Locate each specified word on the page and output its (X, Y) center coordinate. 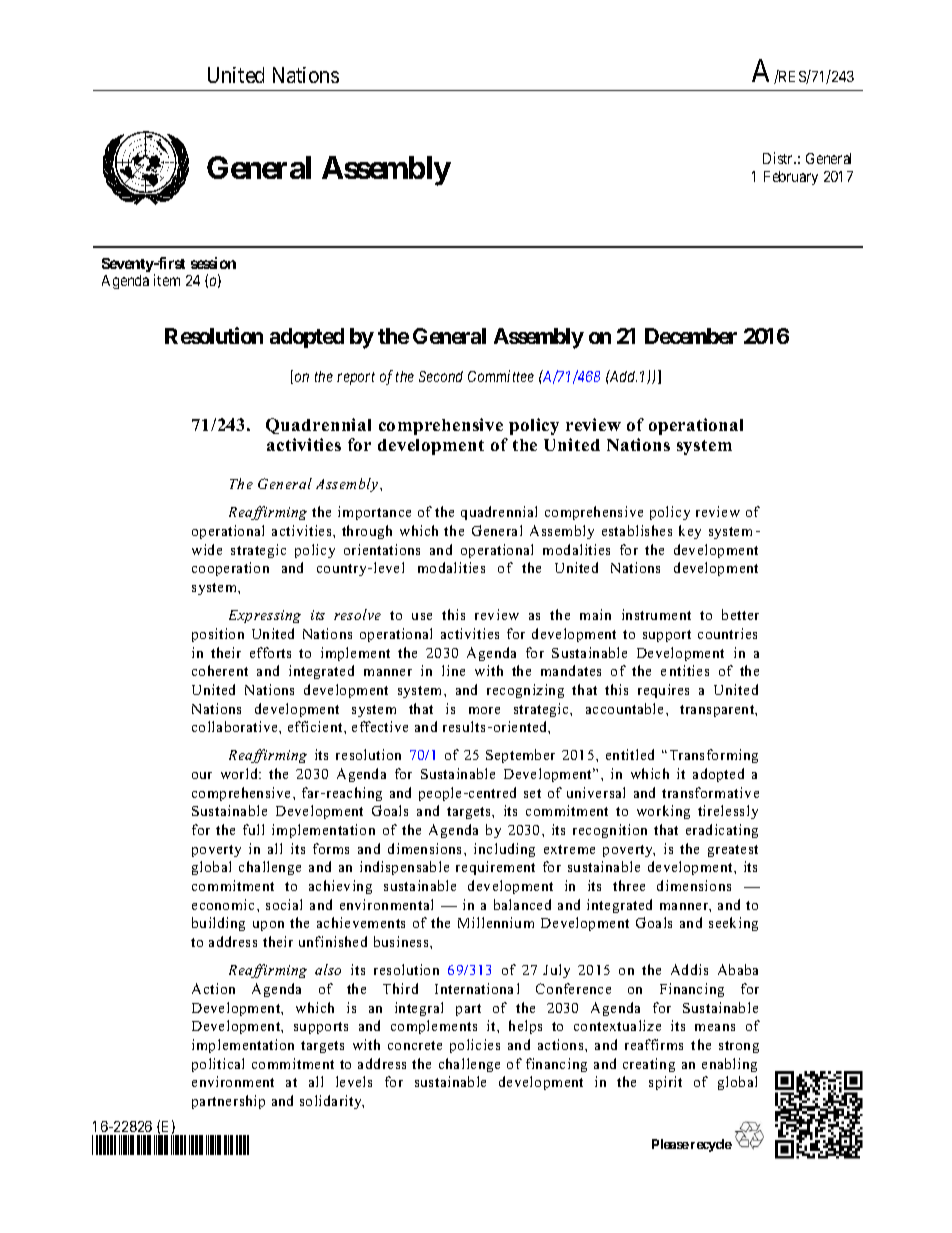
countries (727, 633)
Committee (501, 376)
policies (475, 1046)
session (213, 263)
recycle (711, 1145)
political (218, 1065)
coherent (220, 670)
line (453, 670)
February (791, 178)
